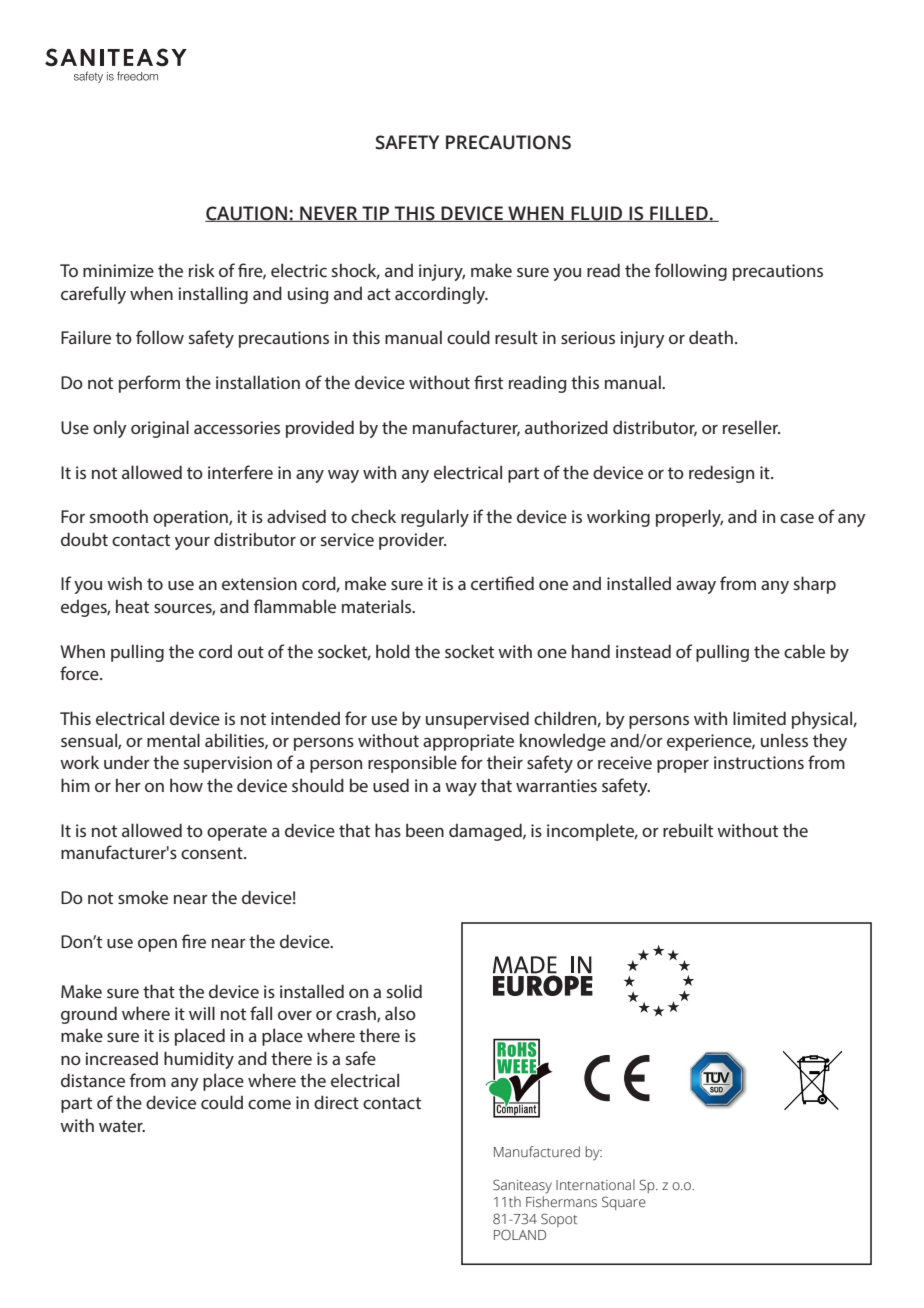 The height and width of the document is (1308, 924). I want to click on also, so click(400, 1013).
